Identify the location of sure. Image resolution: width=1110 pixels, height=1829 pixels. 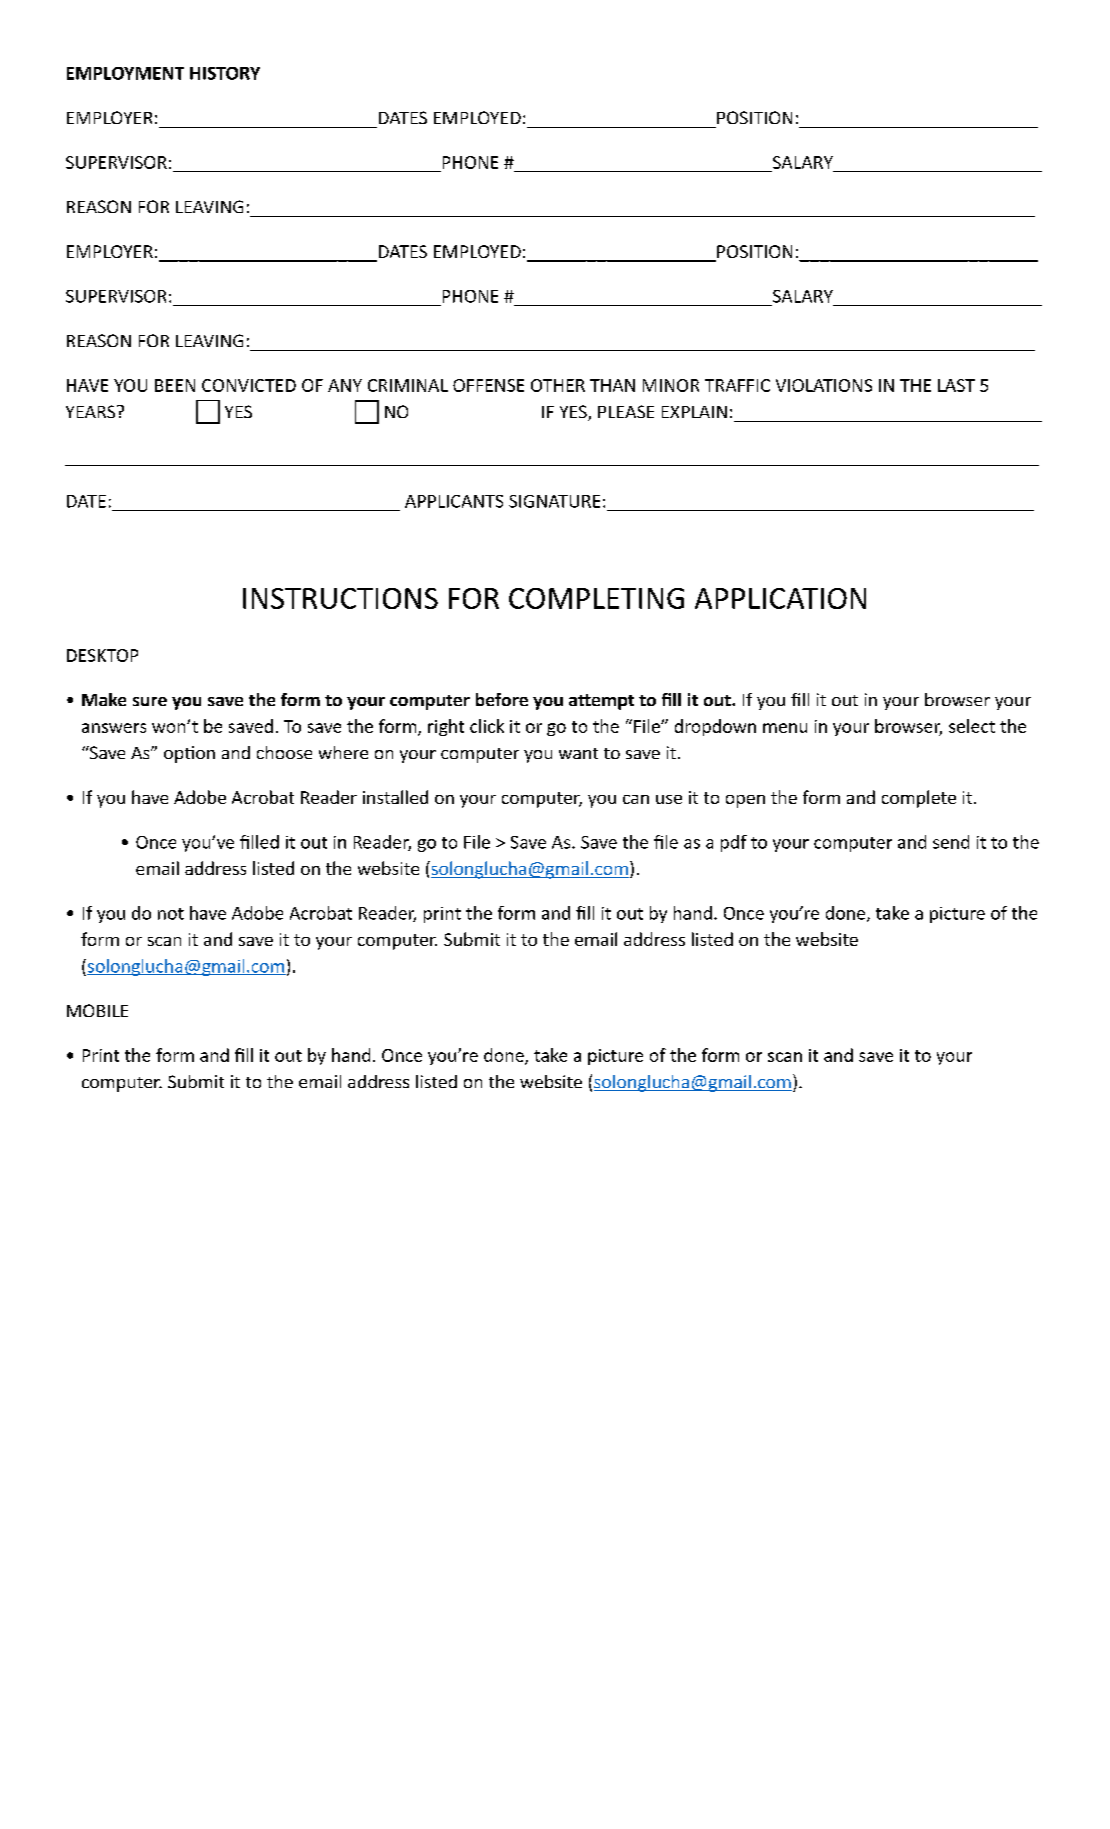
(150, 701).
